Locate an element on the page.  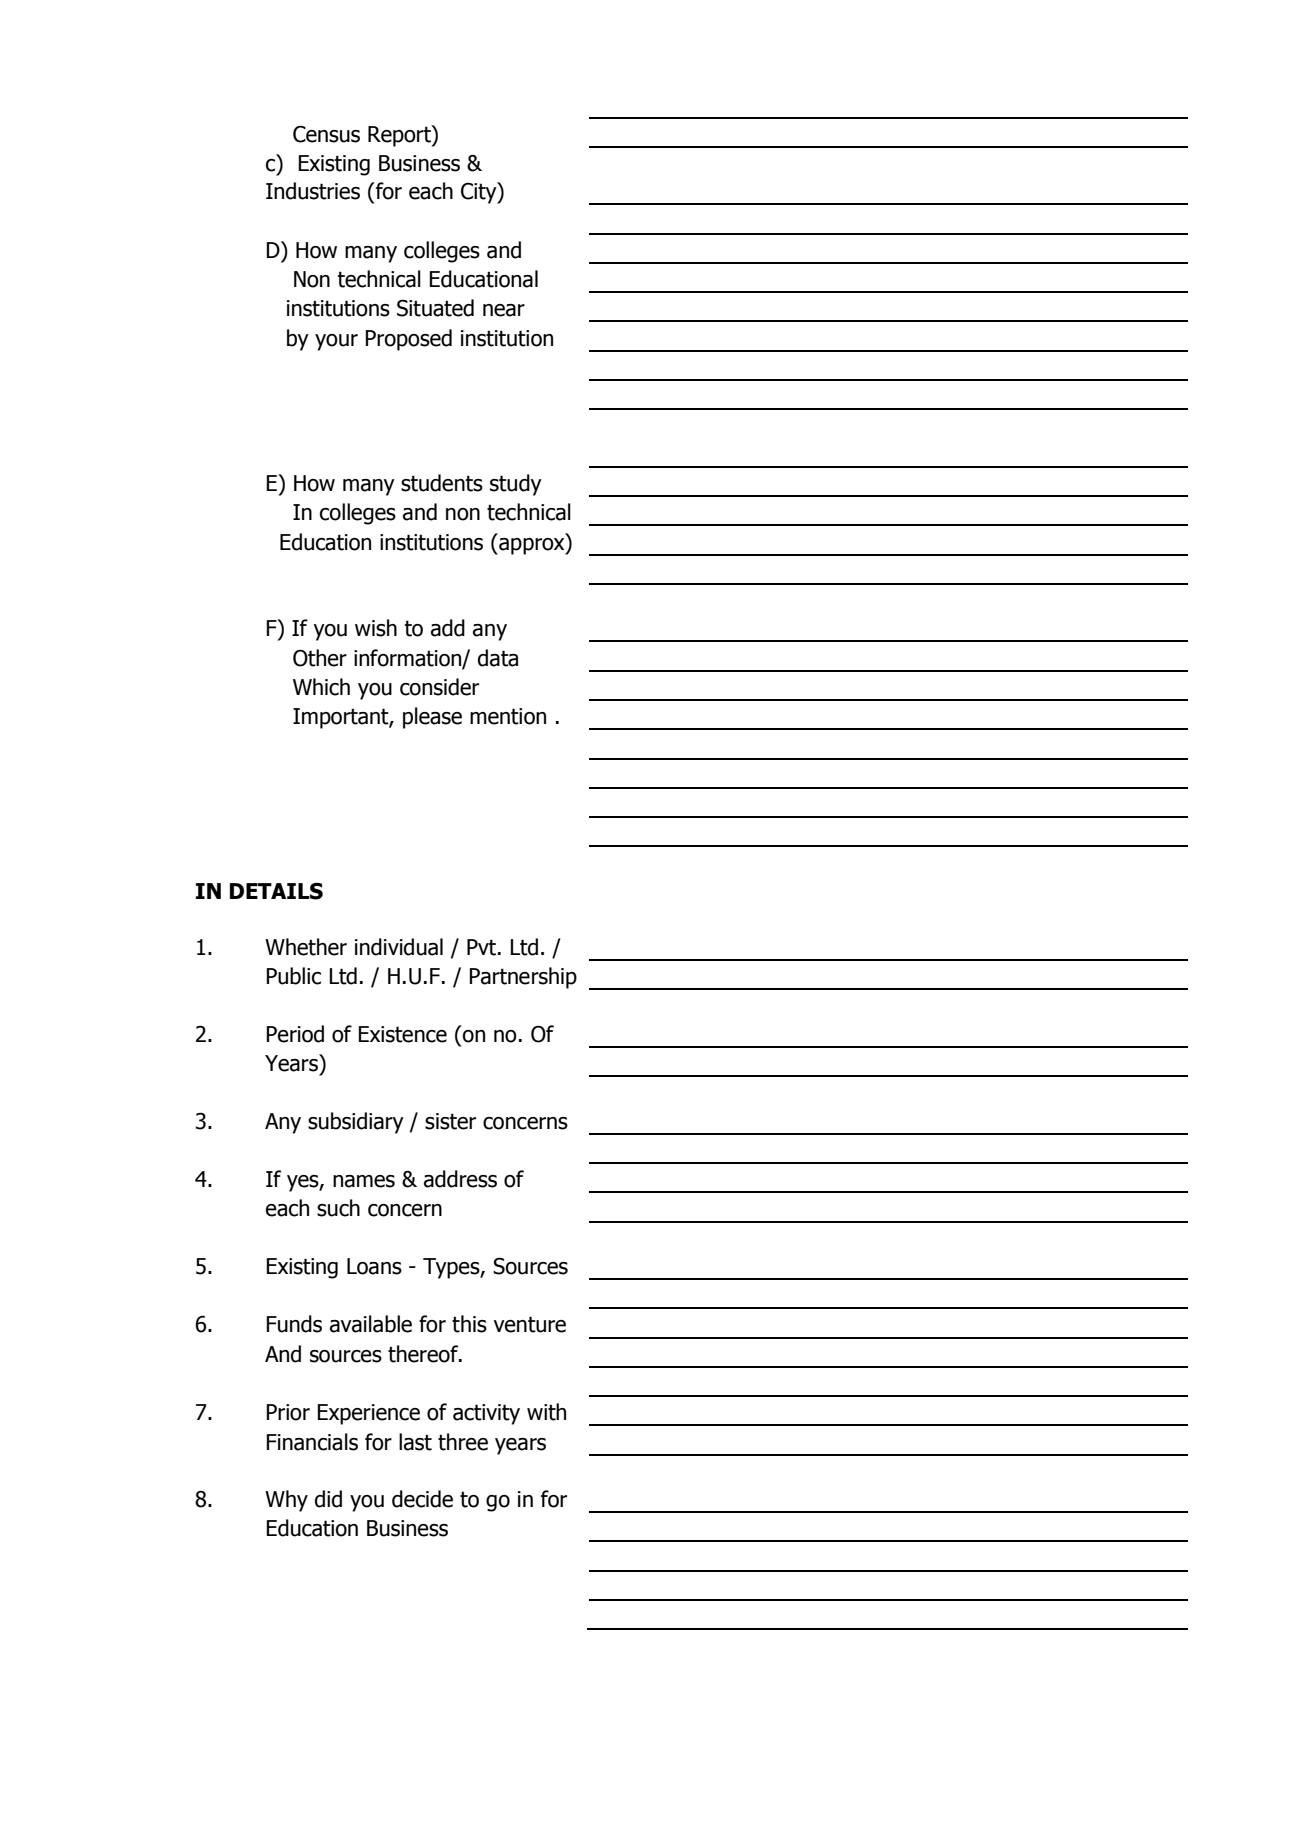
Financials is located at coordinates (312, 1442).
